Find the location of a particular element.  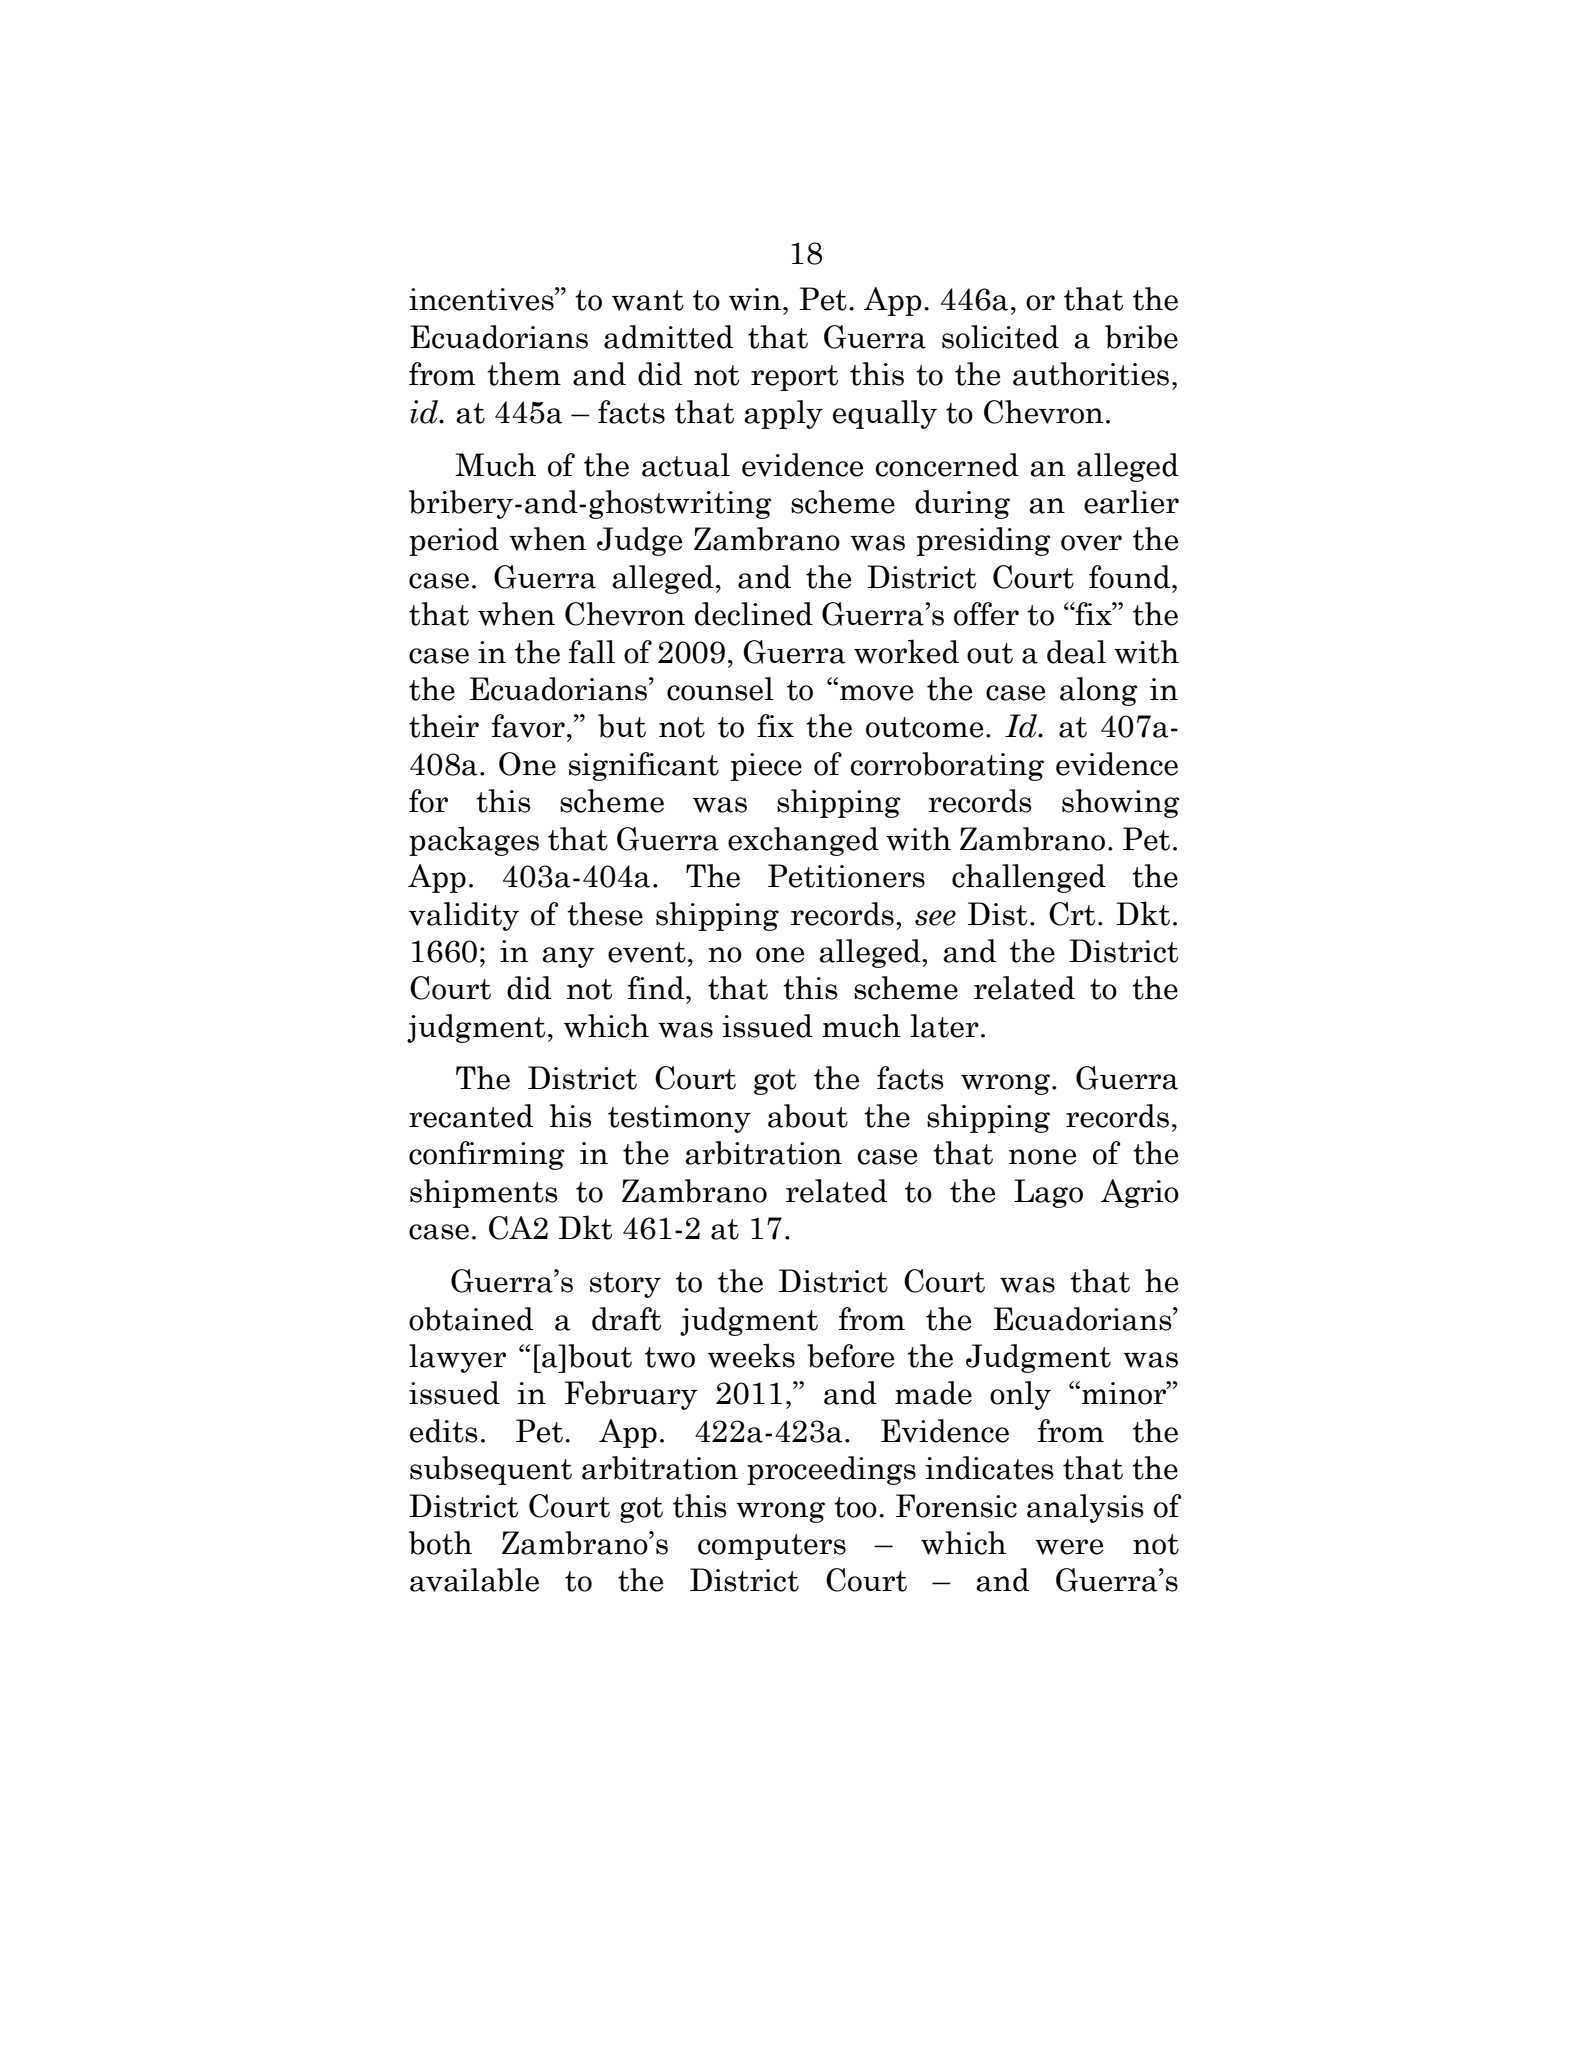

available is located at coordinates (474, 1580).
